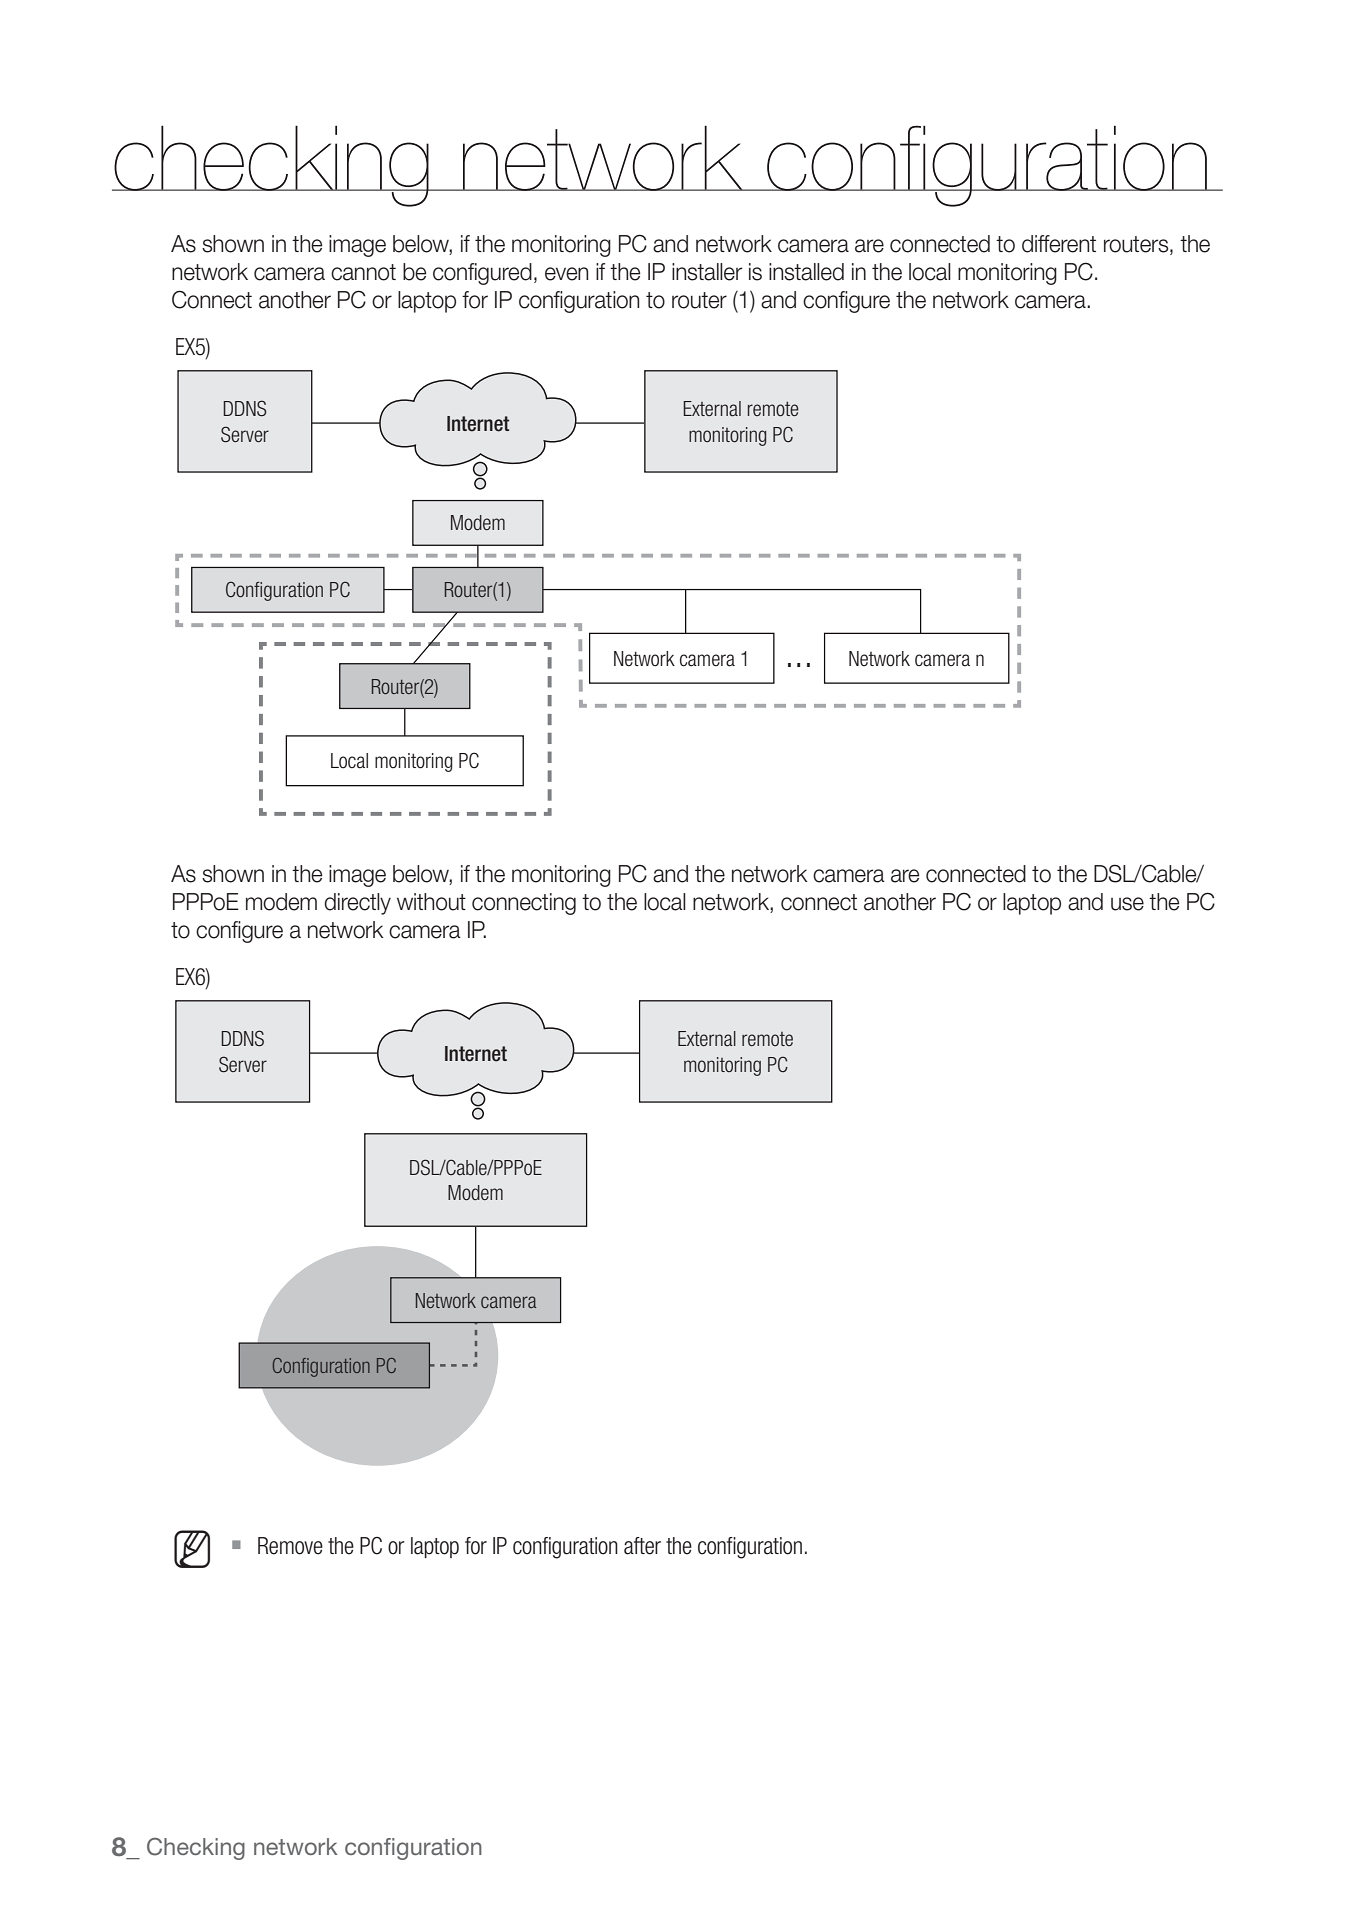  I want to click on without, so click(431, 902).
